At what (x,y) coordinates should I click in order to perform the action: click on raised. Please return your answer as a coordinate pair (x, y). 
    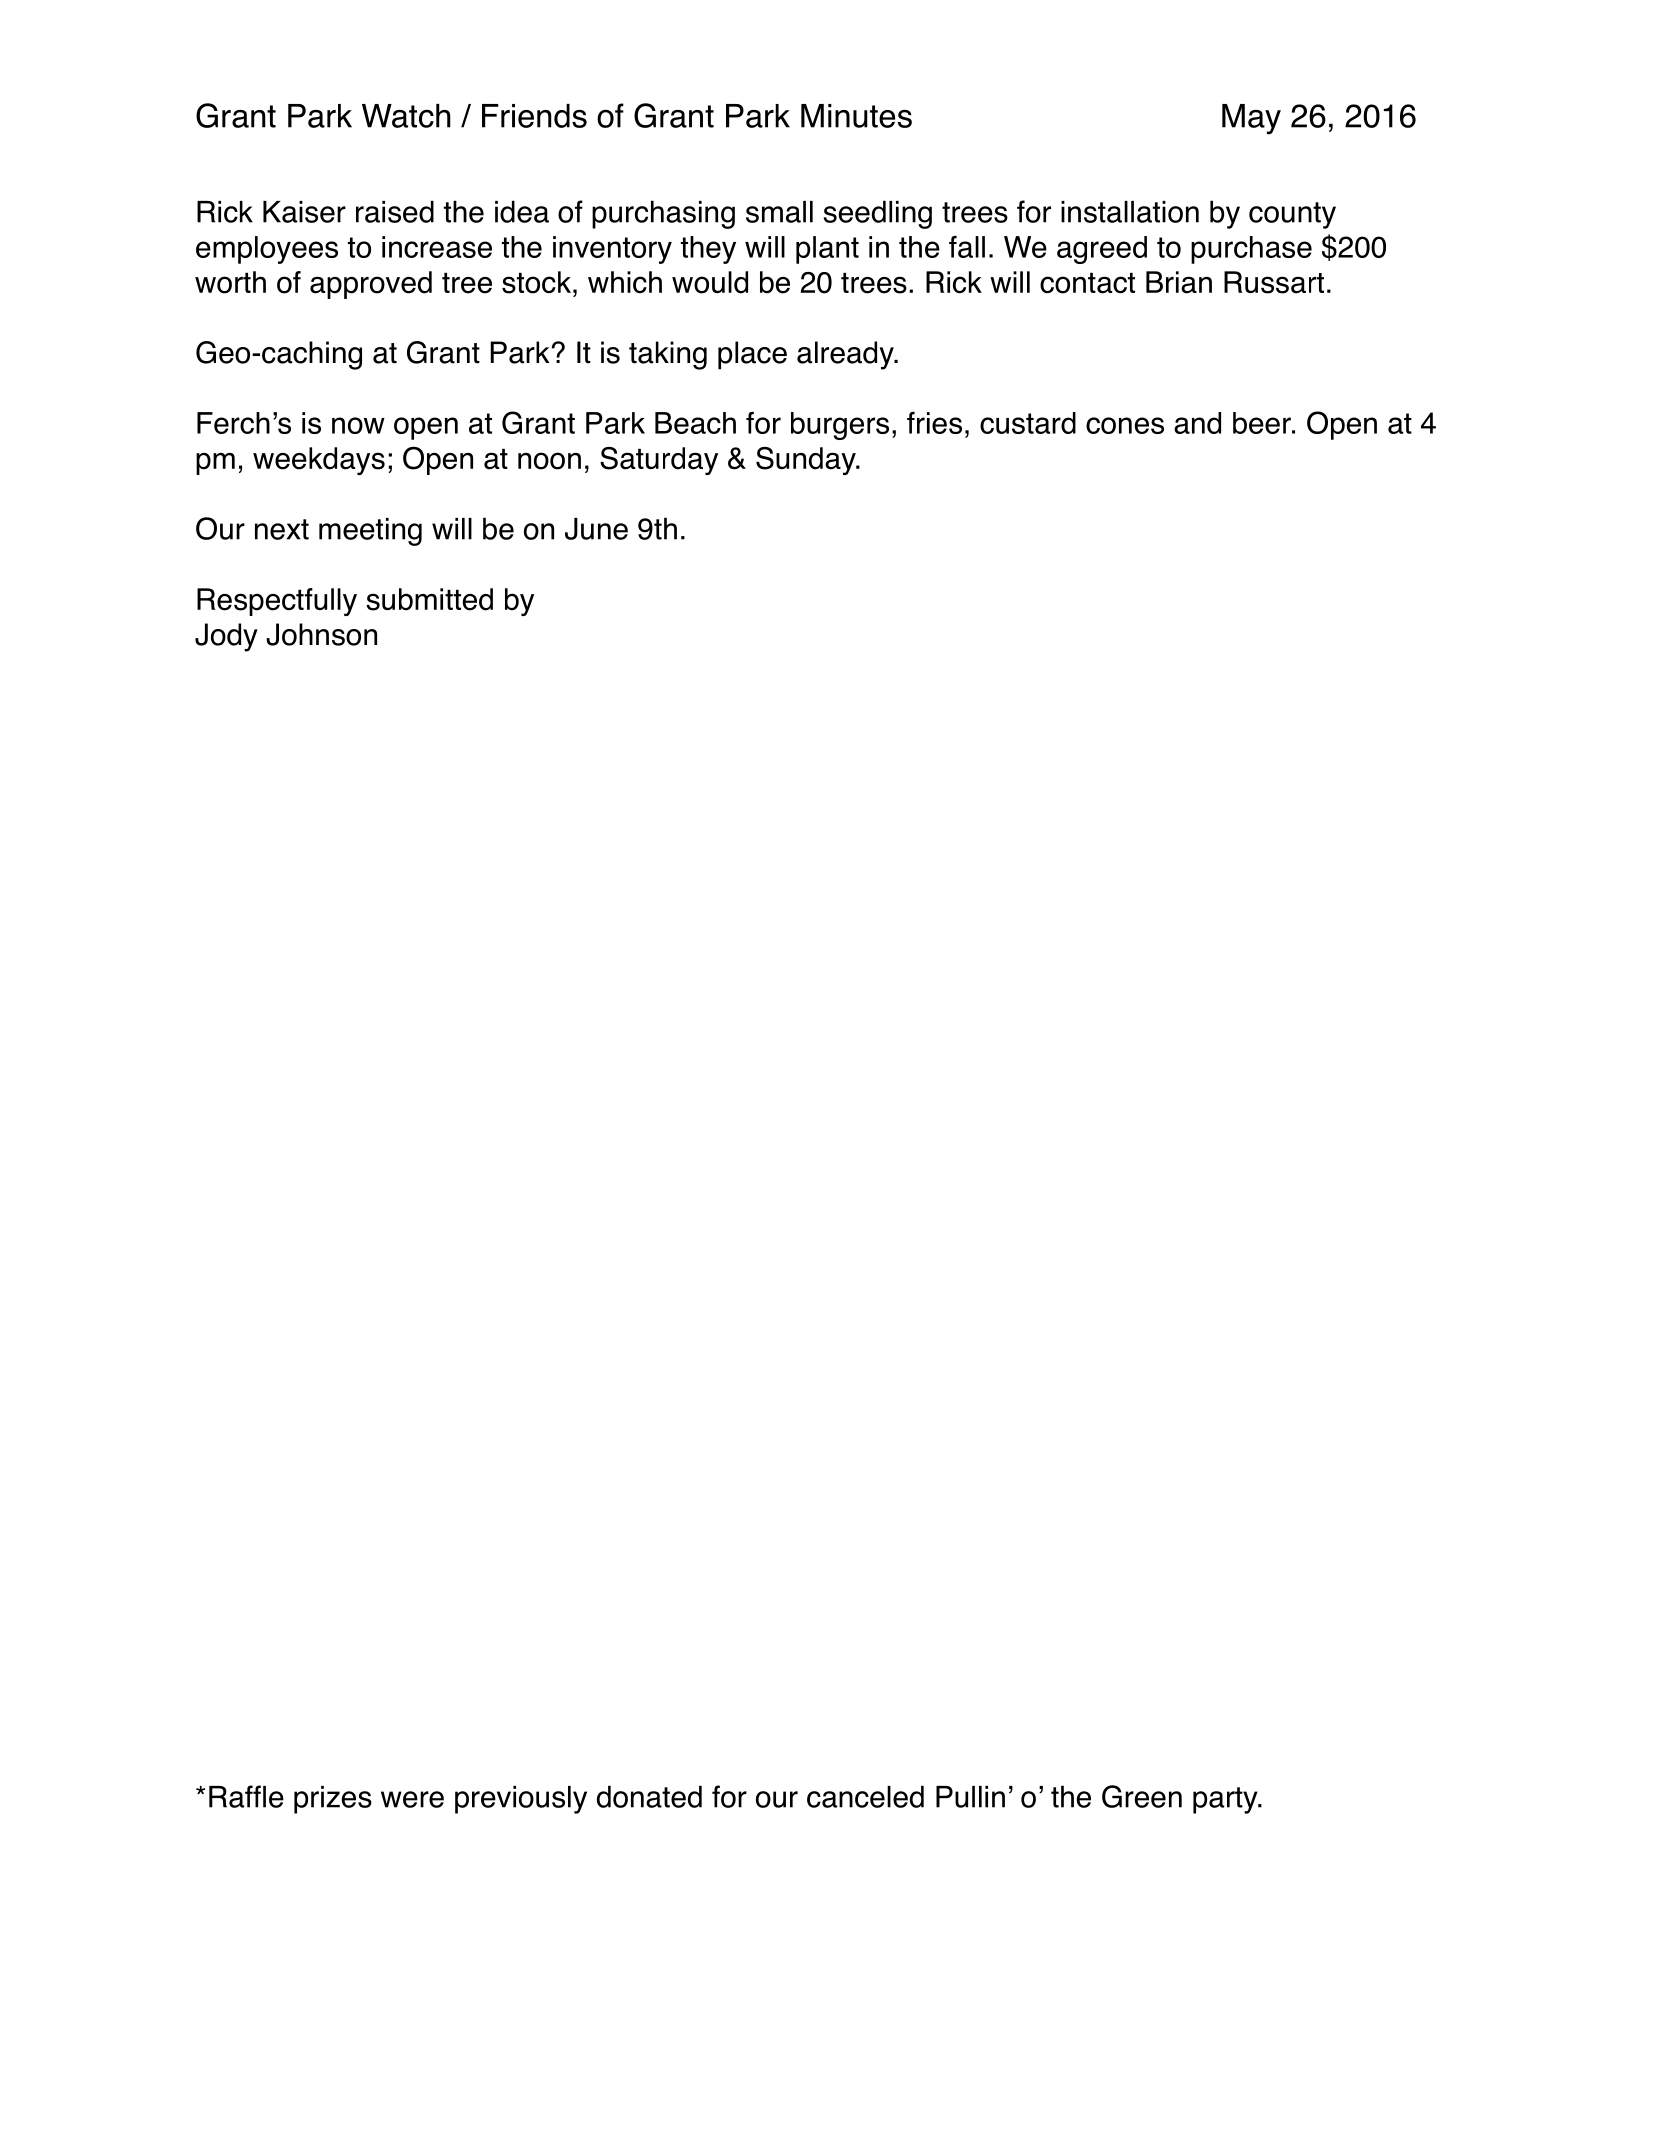
    Looking at the image, I should click on (395, 211).
